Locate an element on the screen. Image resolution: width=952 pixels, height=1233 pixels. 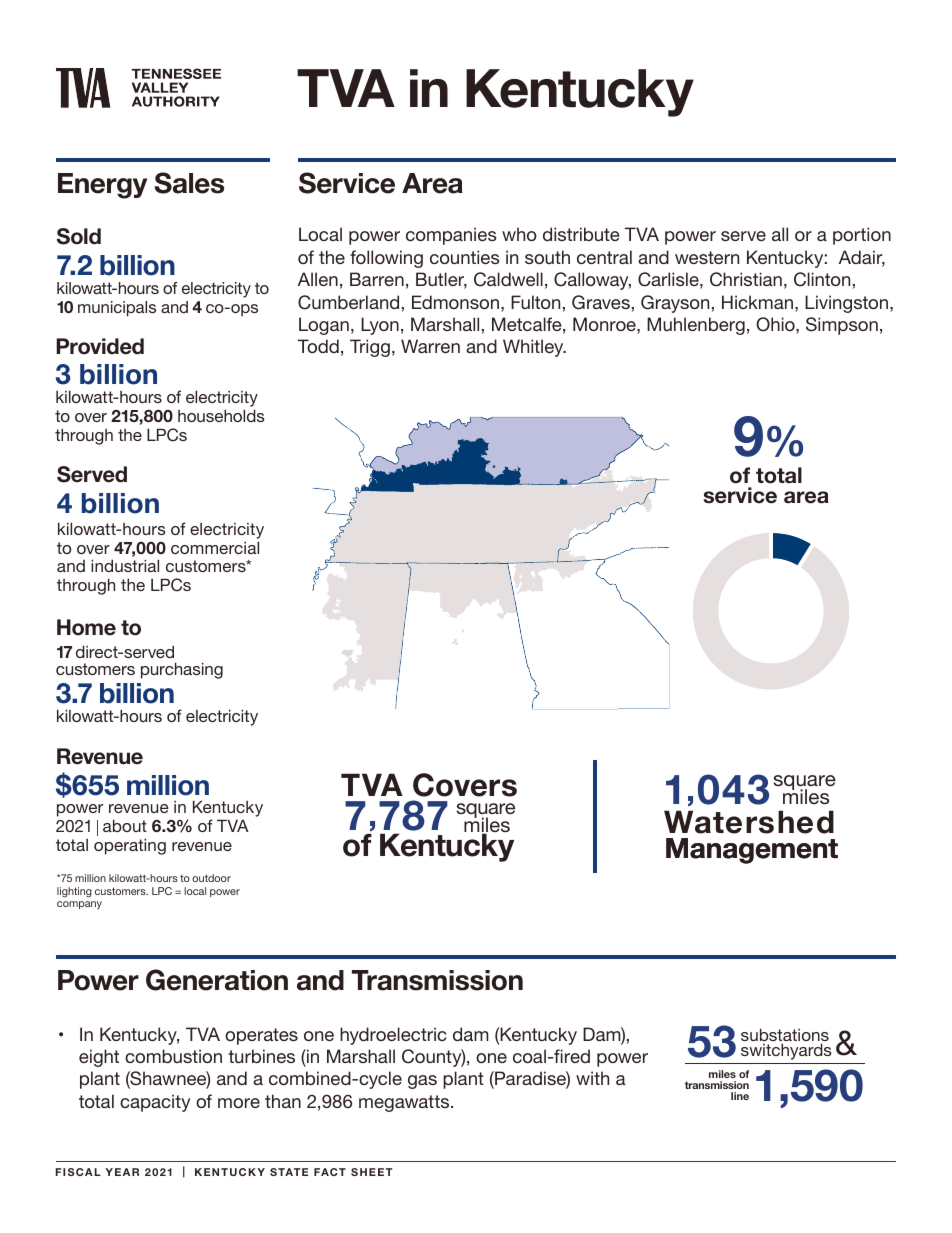
western is located at coordinates (707, 257).
